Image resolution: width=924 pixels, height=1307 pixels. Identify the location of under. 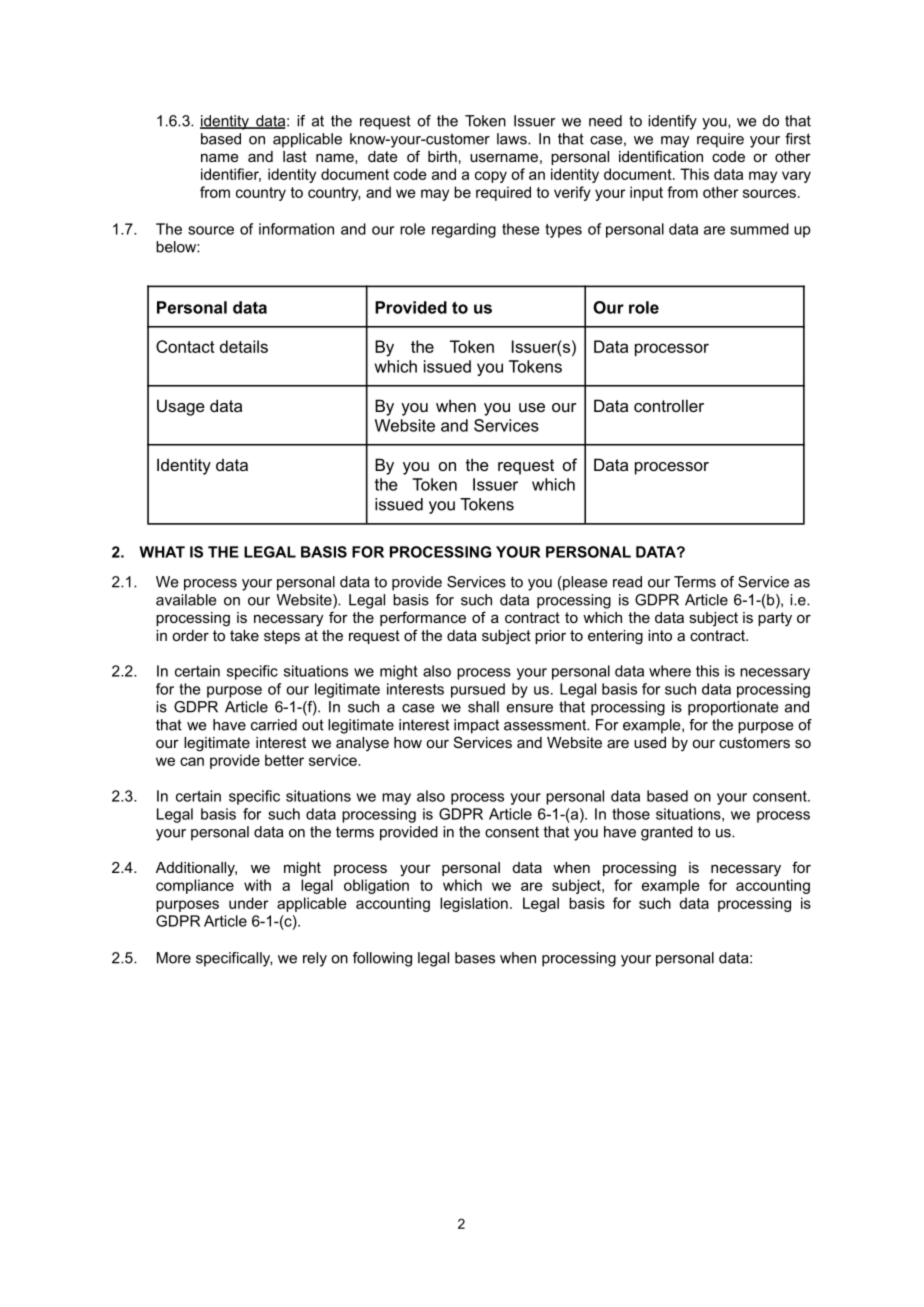
(248, 903).
